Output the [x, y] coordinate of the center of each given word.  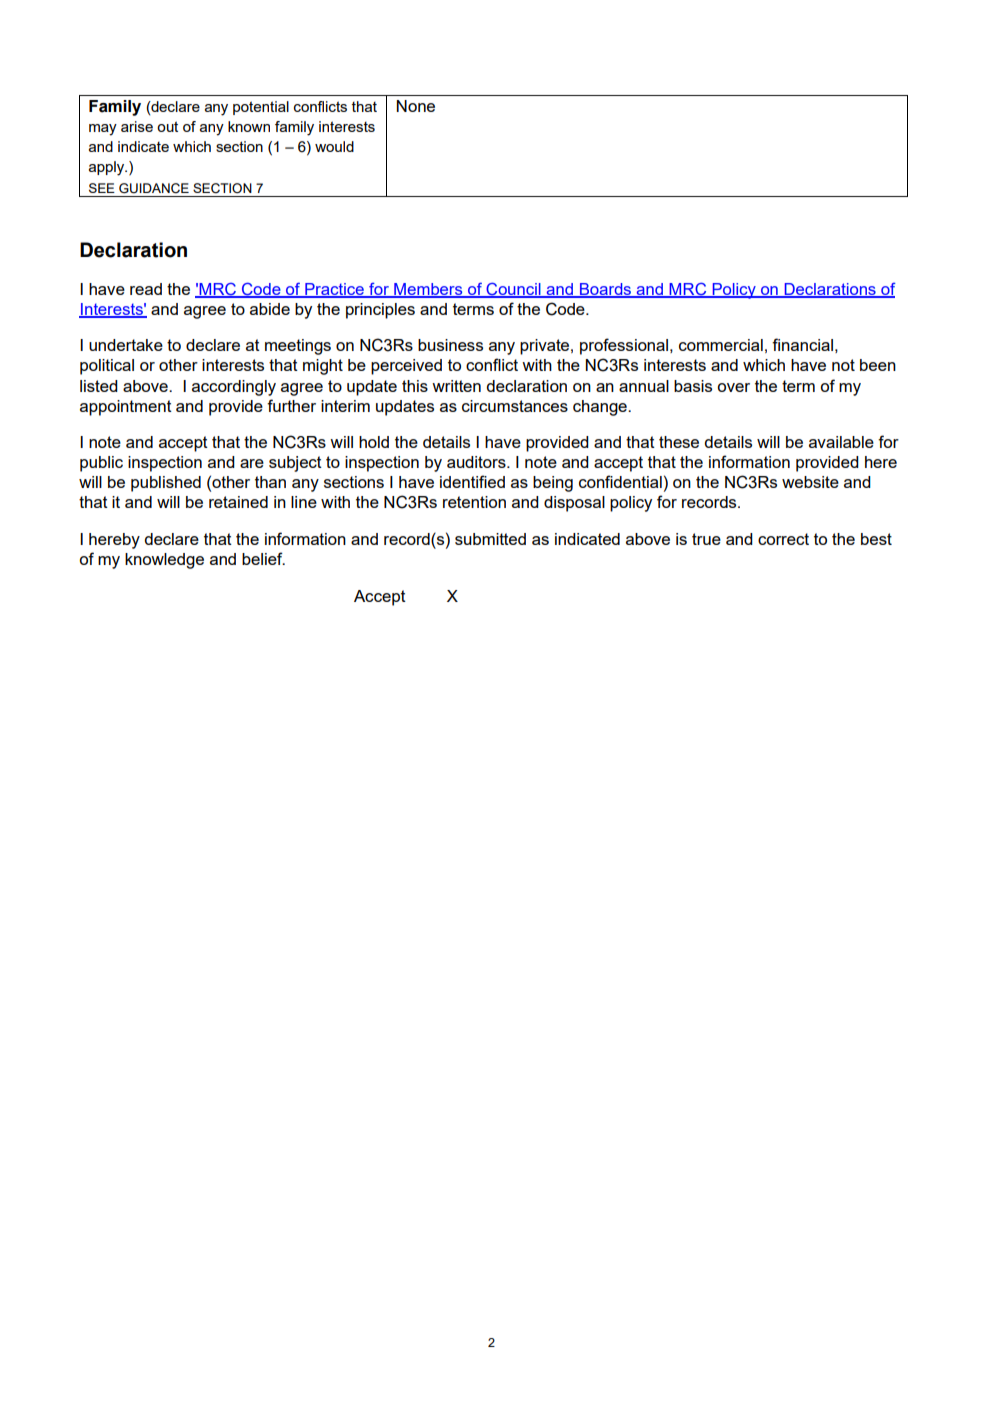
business [450, 345]
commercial [721, 345]
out [167, 126]
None [416, 106]
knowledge [164, 561]
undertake [126, 345]
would [334, 146]
